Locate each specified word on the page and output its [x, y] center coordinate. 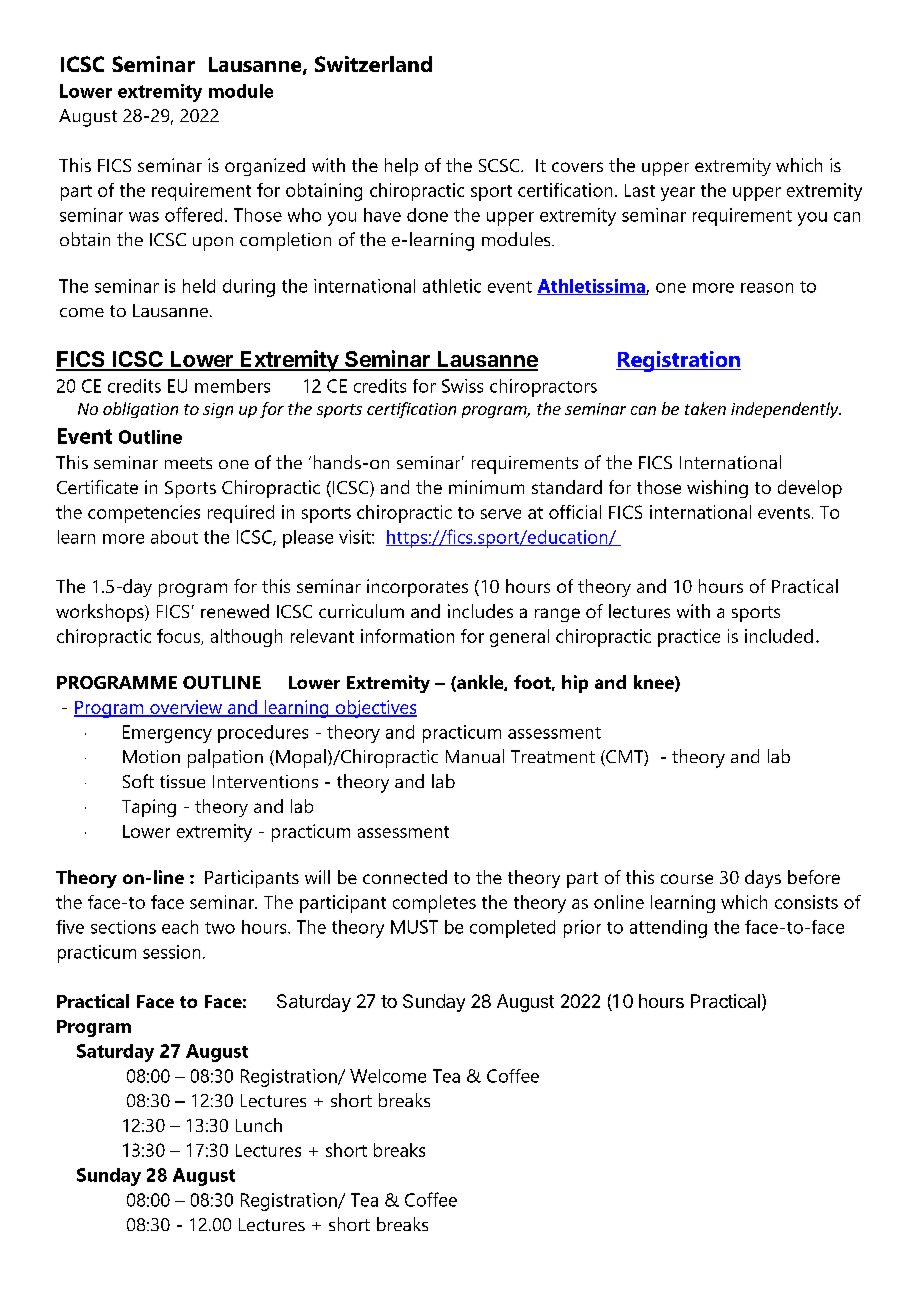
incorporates [417, 588]
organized [265, 167]
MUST [414, 927]
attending [668, 929]
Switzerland [373, 64]
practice [689, 638]
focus [179, 637]
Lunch [259, 1125]
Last [640, 190]
